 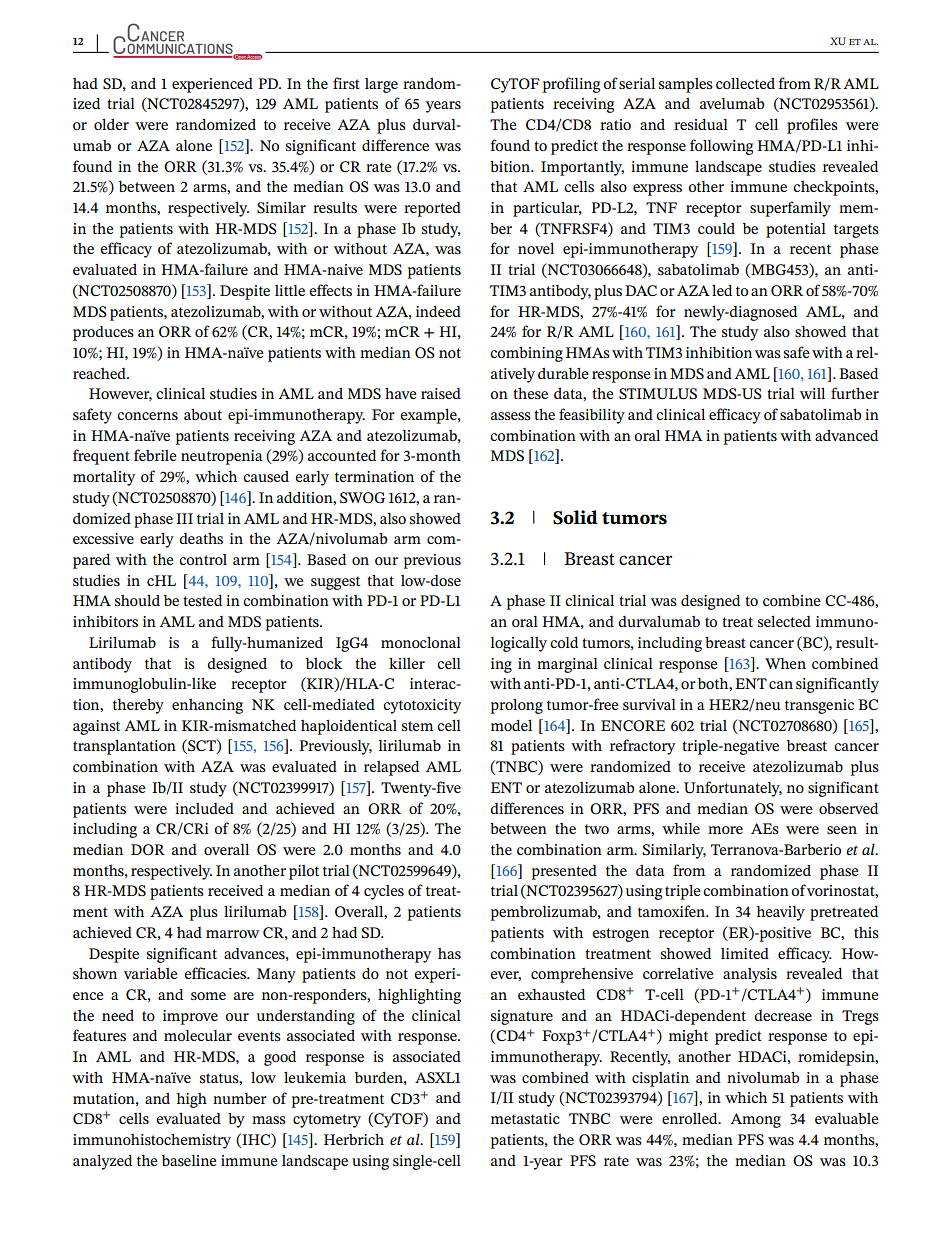 What do you see at coordinates (812, 126) in the page?
I see `profiles` at bounding box center [812, 126].
